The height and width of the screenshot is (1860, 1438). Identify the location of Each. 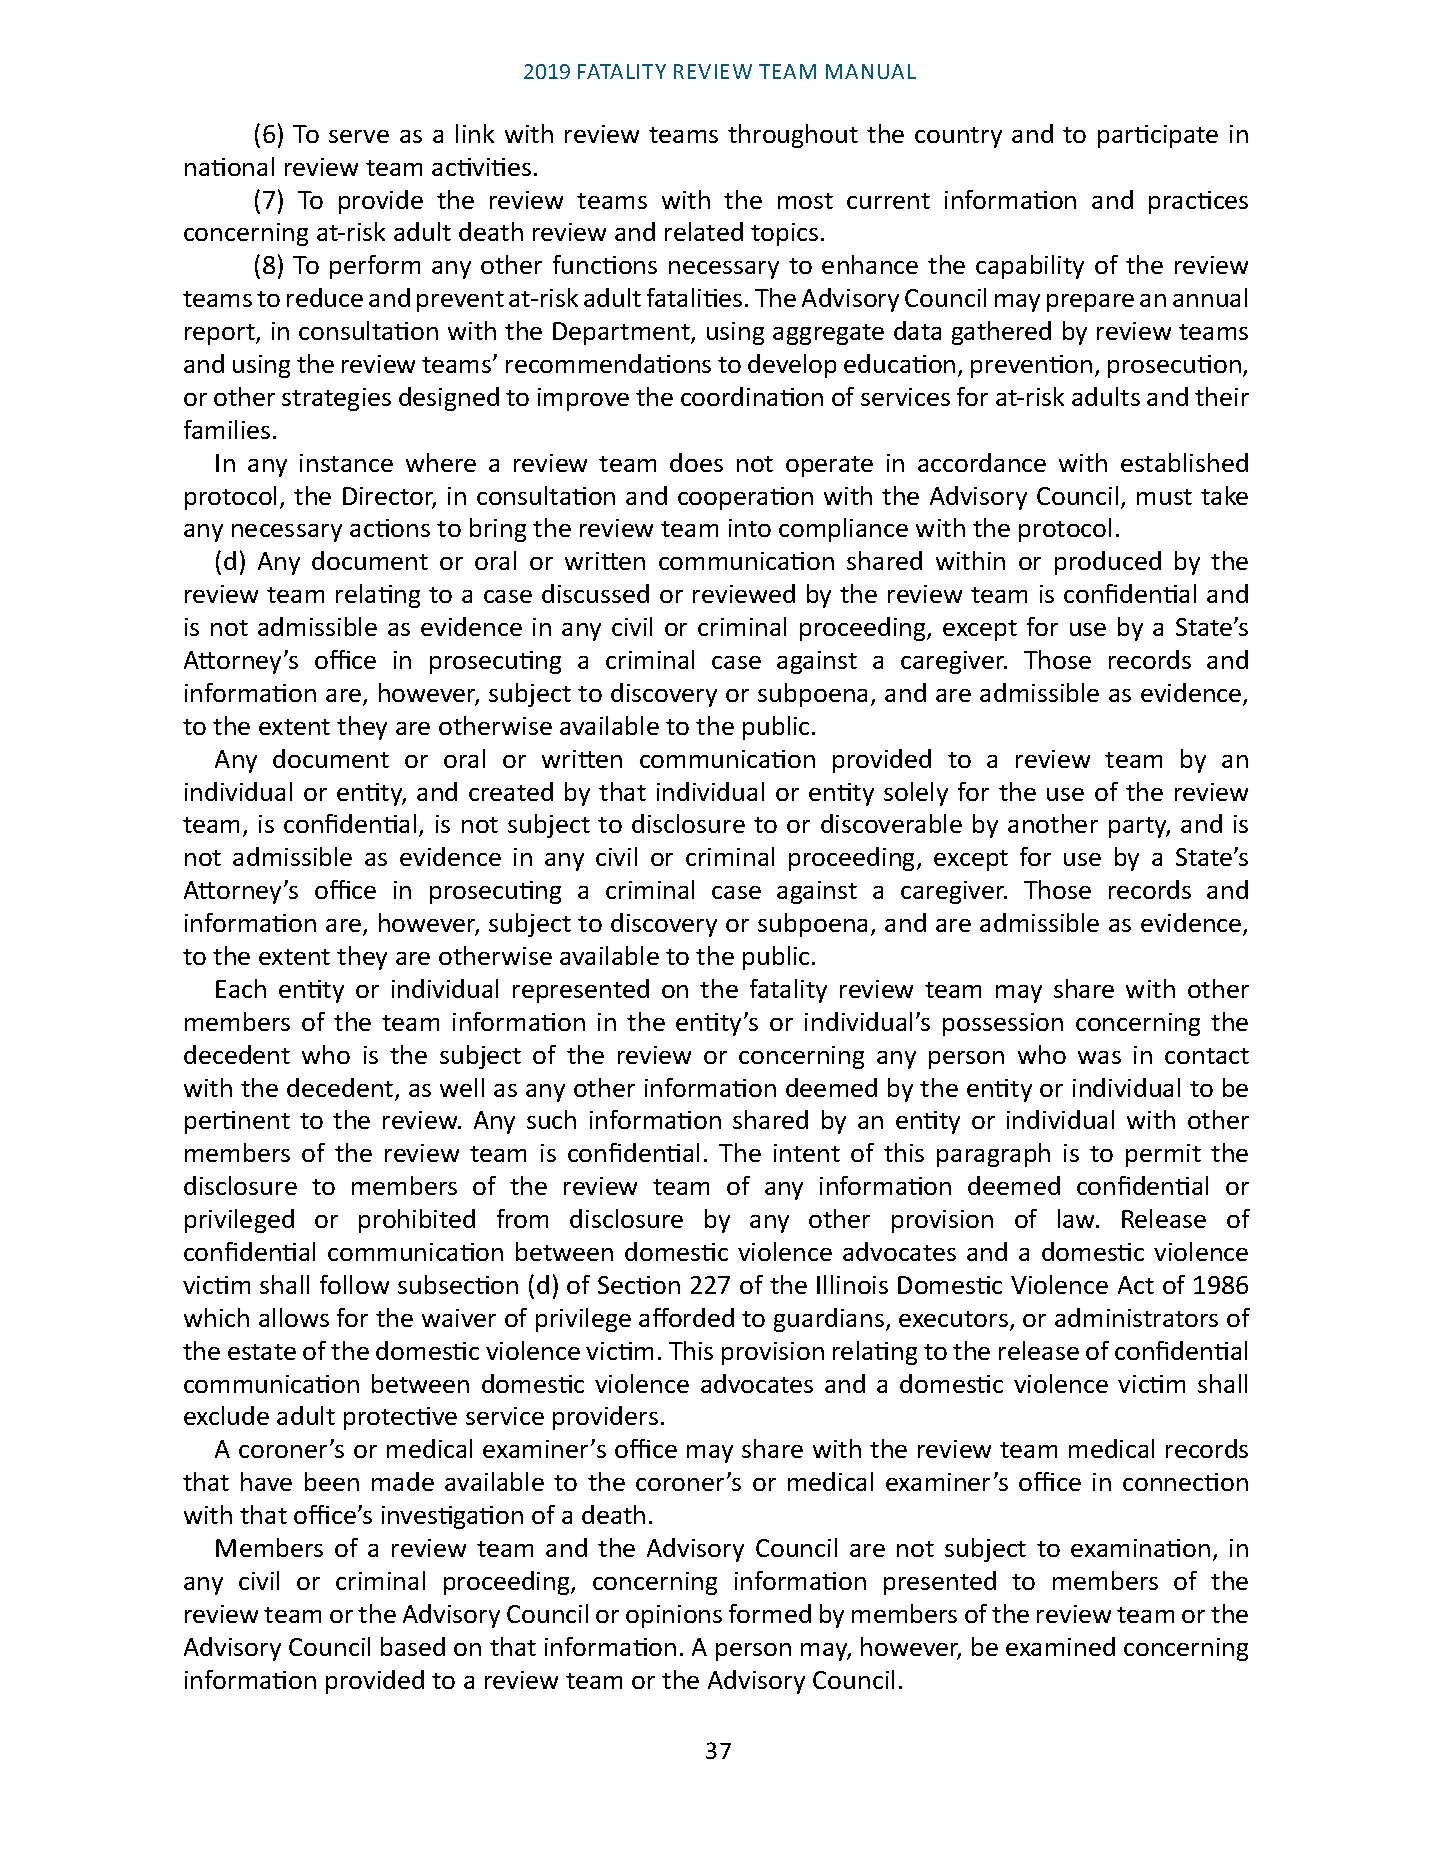
(241, 988).
